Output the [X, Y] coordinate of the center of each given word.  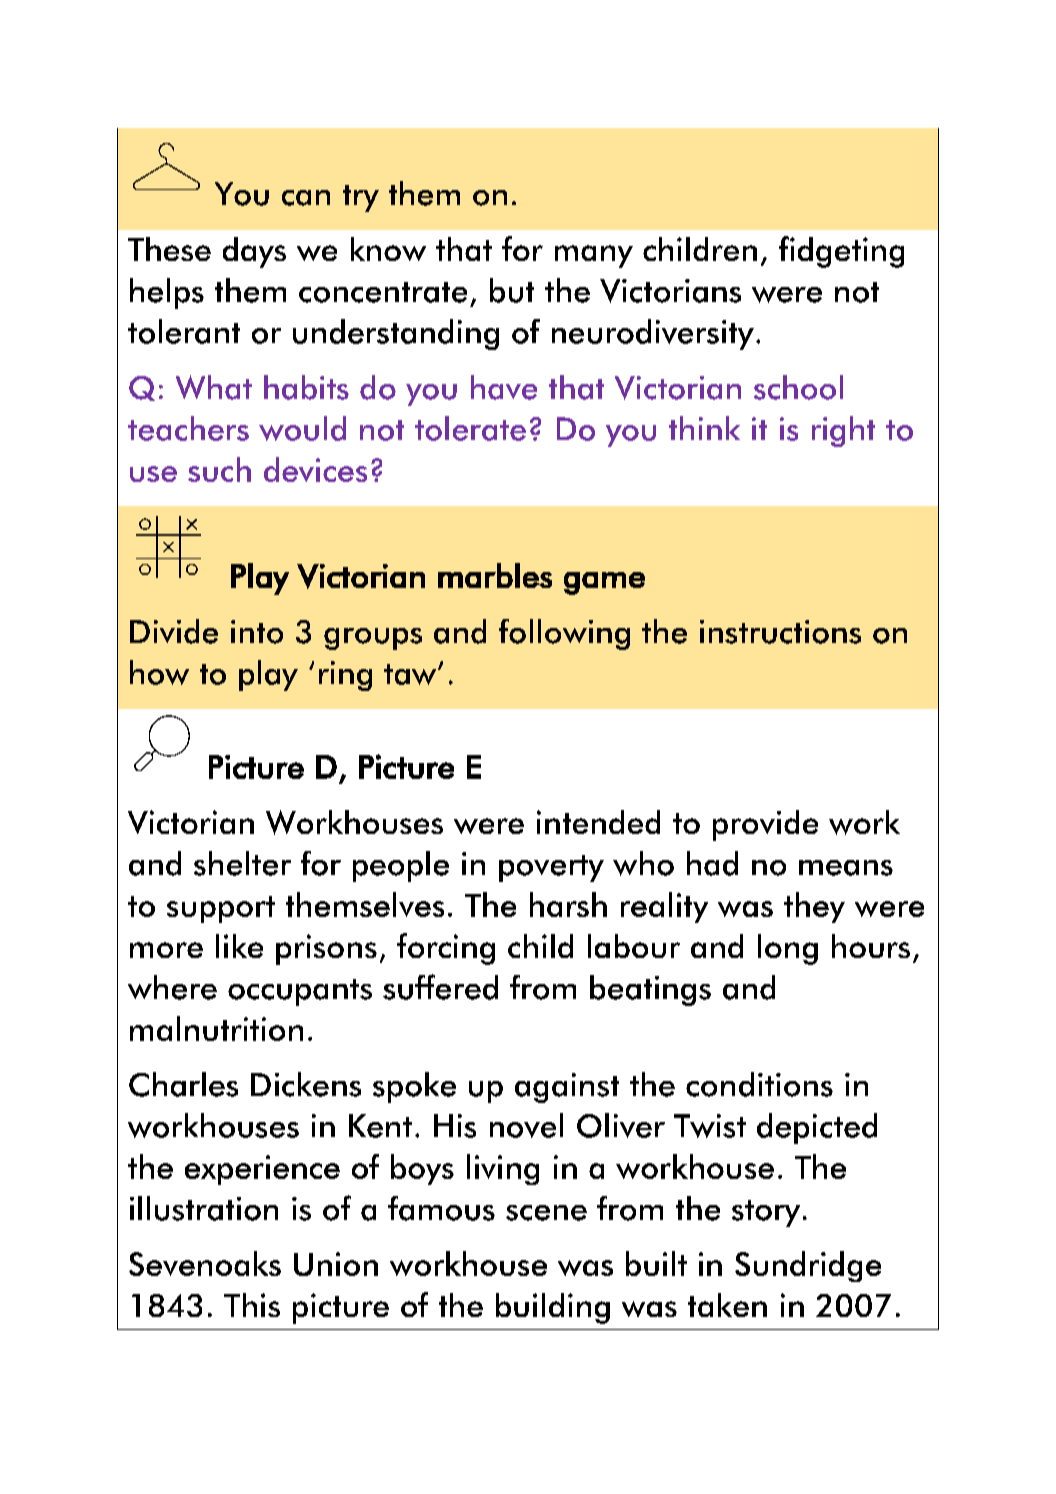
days [254, 252]
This [252, 1305]
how [159, 672]
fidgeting [841, 252]
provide [765, 825]
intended [598, 822]
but [512, 290]
